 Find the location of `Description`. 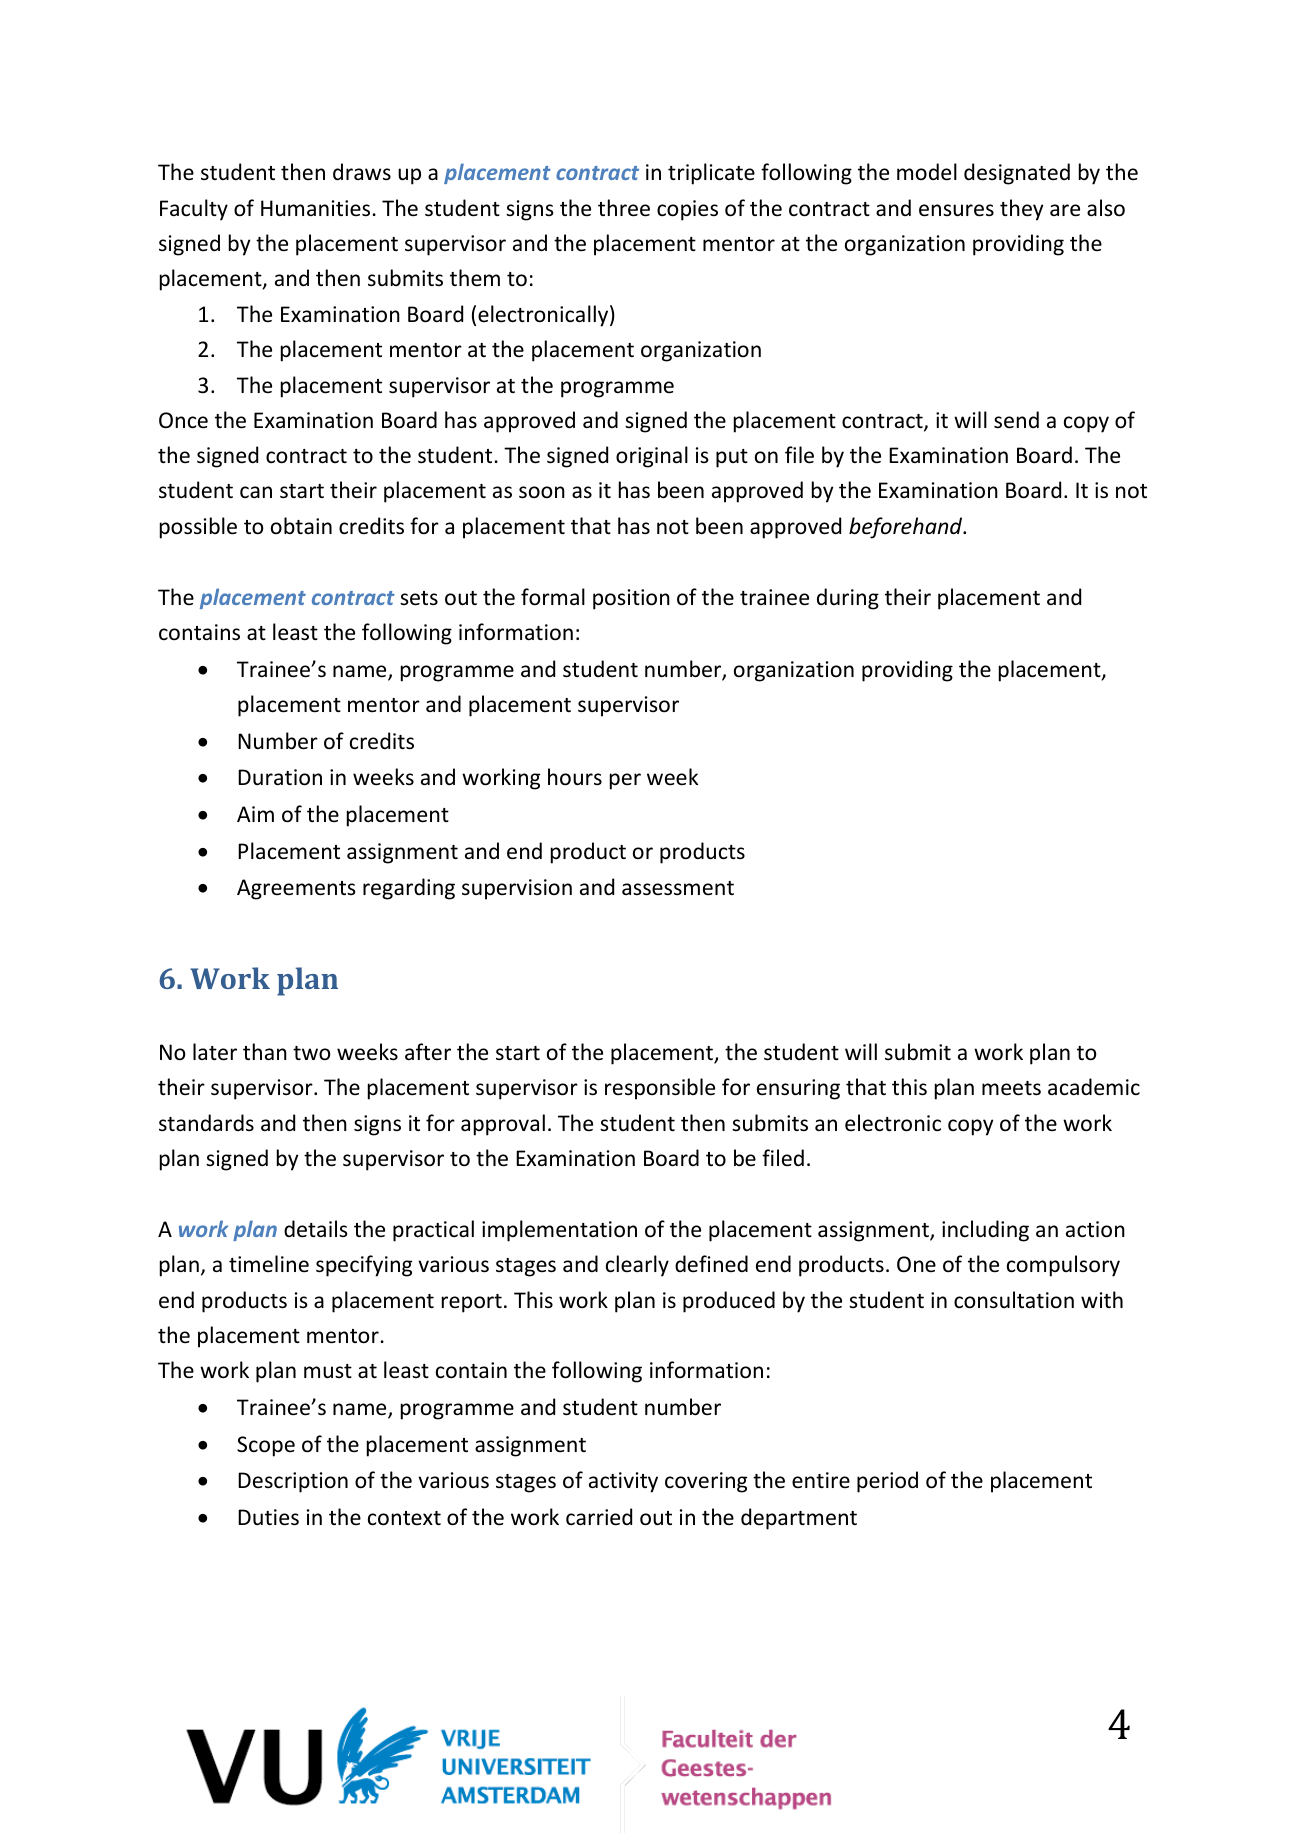

Description is located at coordinates (293, 1482).
